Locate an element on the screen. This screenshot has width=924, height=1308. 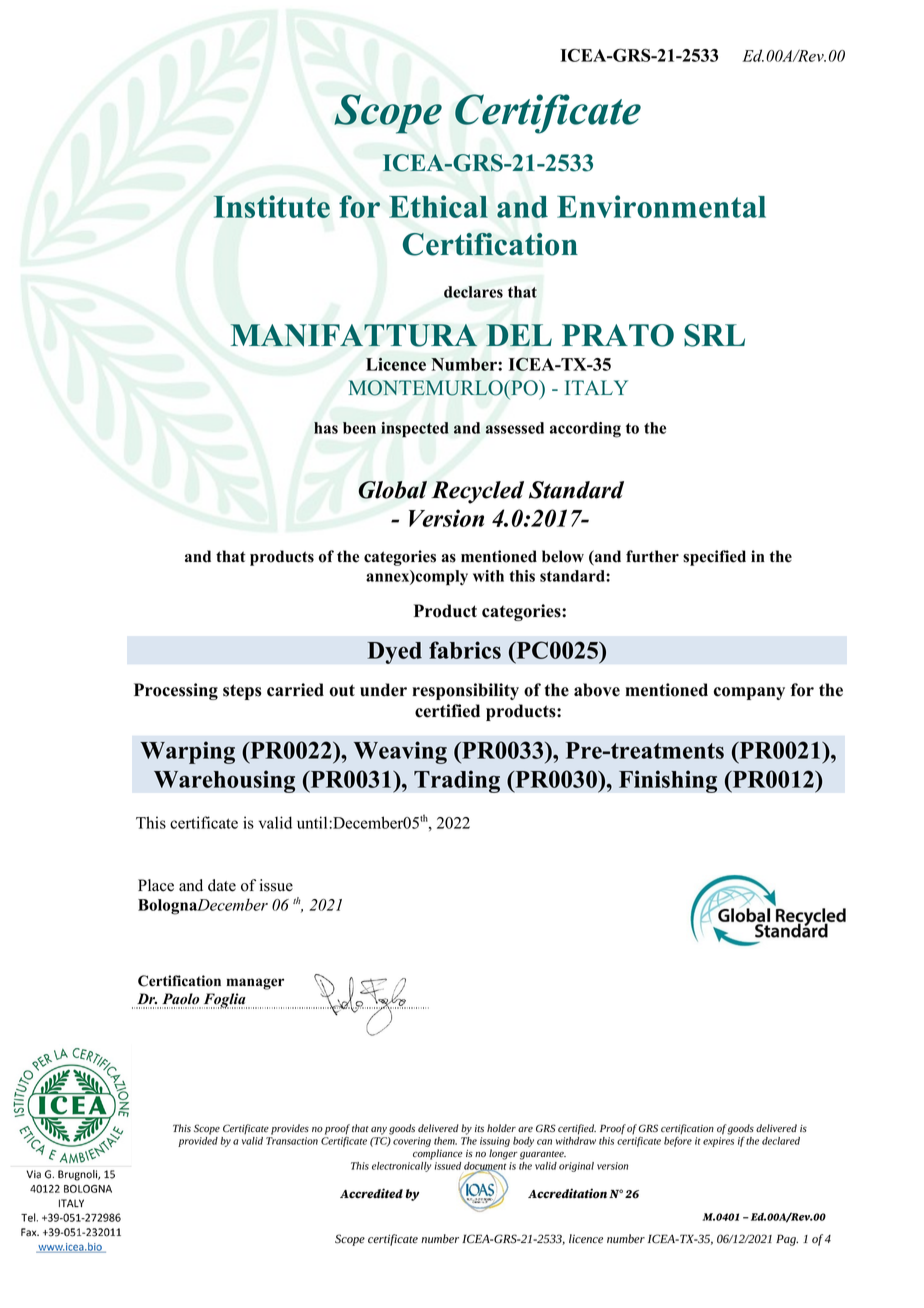
provided is located at coordinates (198, 1142).
